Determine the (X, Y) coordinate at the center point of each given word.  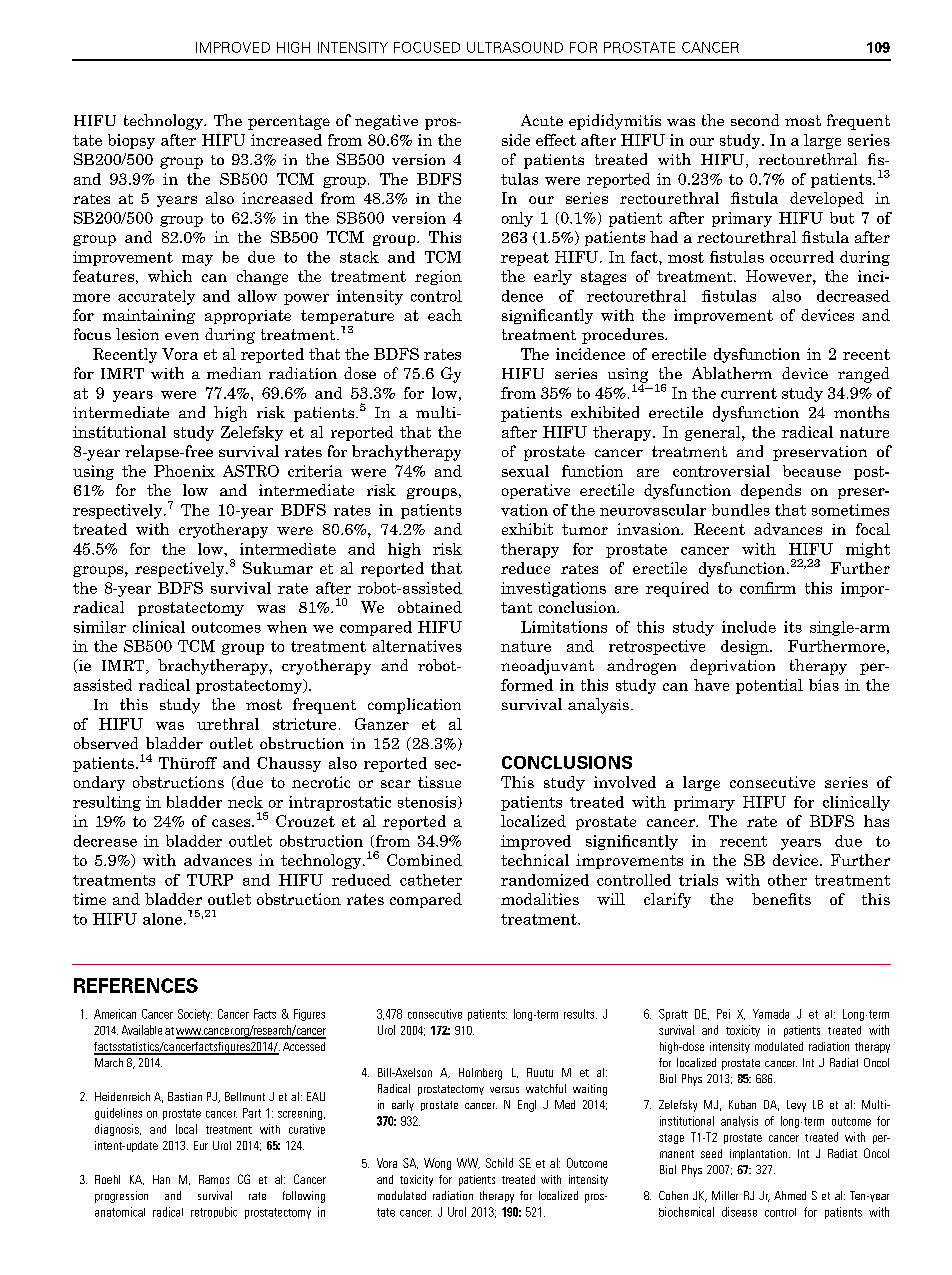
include (749, 627)
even (182, 336)
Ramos (214, 1179)
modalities (540, 899)
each (445, 315)
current (749, 393)
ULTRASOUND (515, 47)
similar (100, 627)
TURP (210, 880)
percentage (289, 122)
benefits (781, 899)
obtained (430, 607)
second (755, 120)
